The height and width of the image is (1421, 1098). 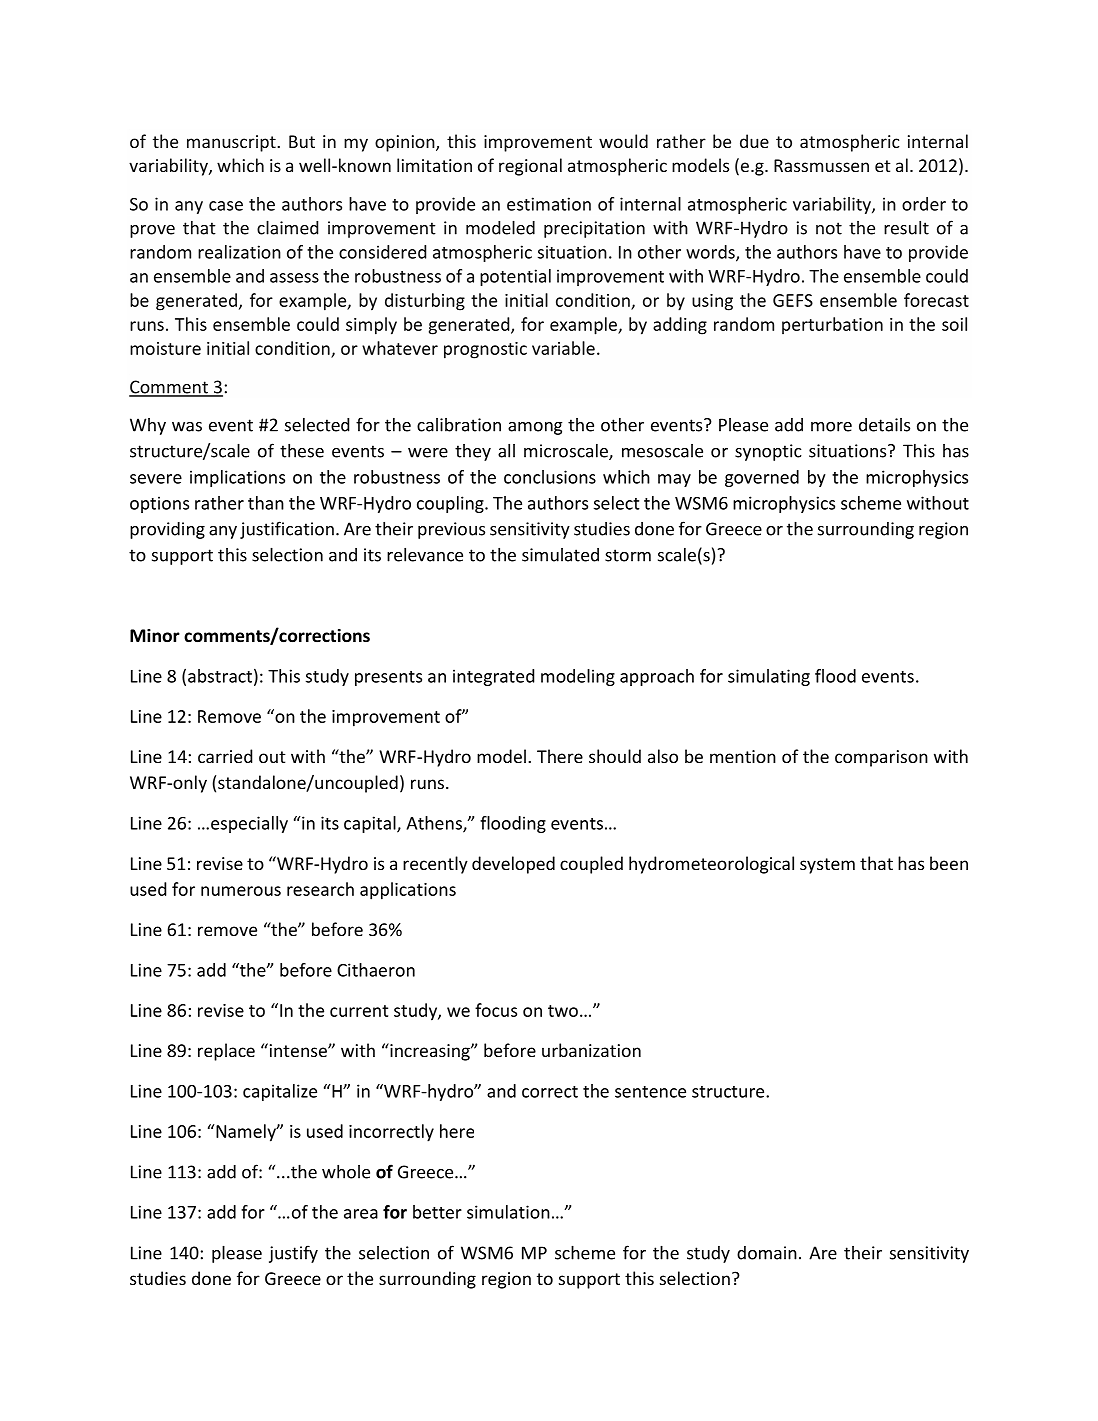 I want to click on order, so click(x=924, y=204).
